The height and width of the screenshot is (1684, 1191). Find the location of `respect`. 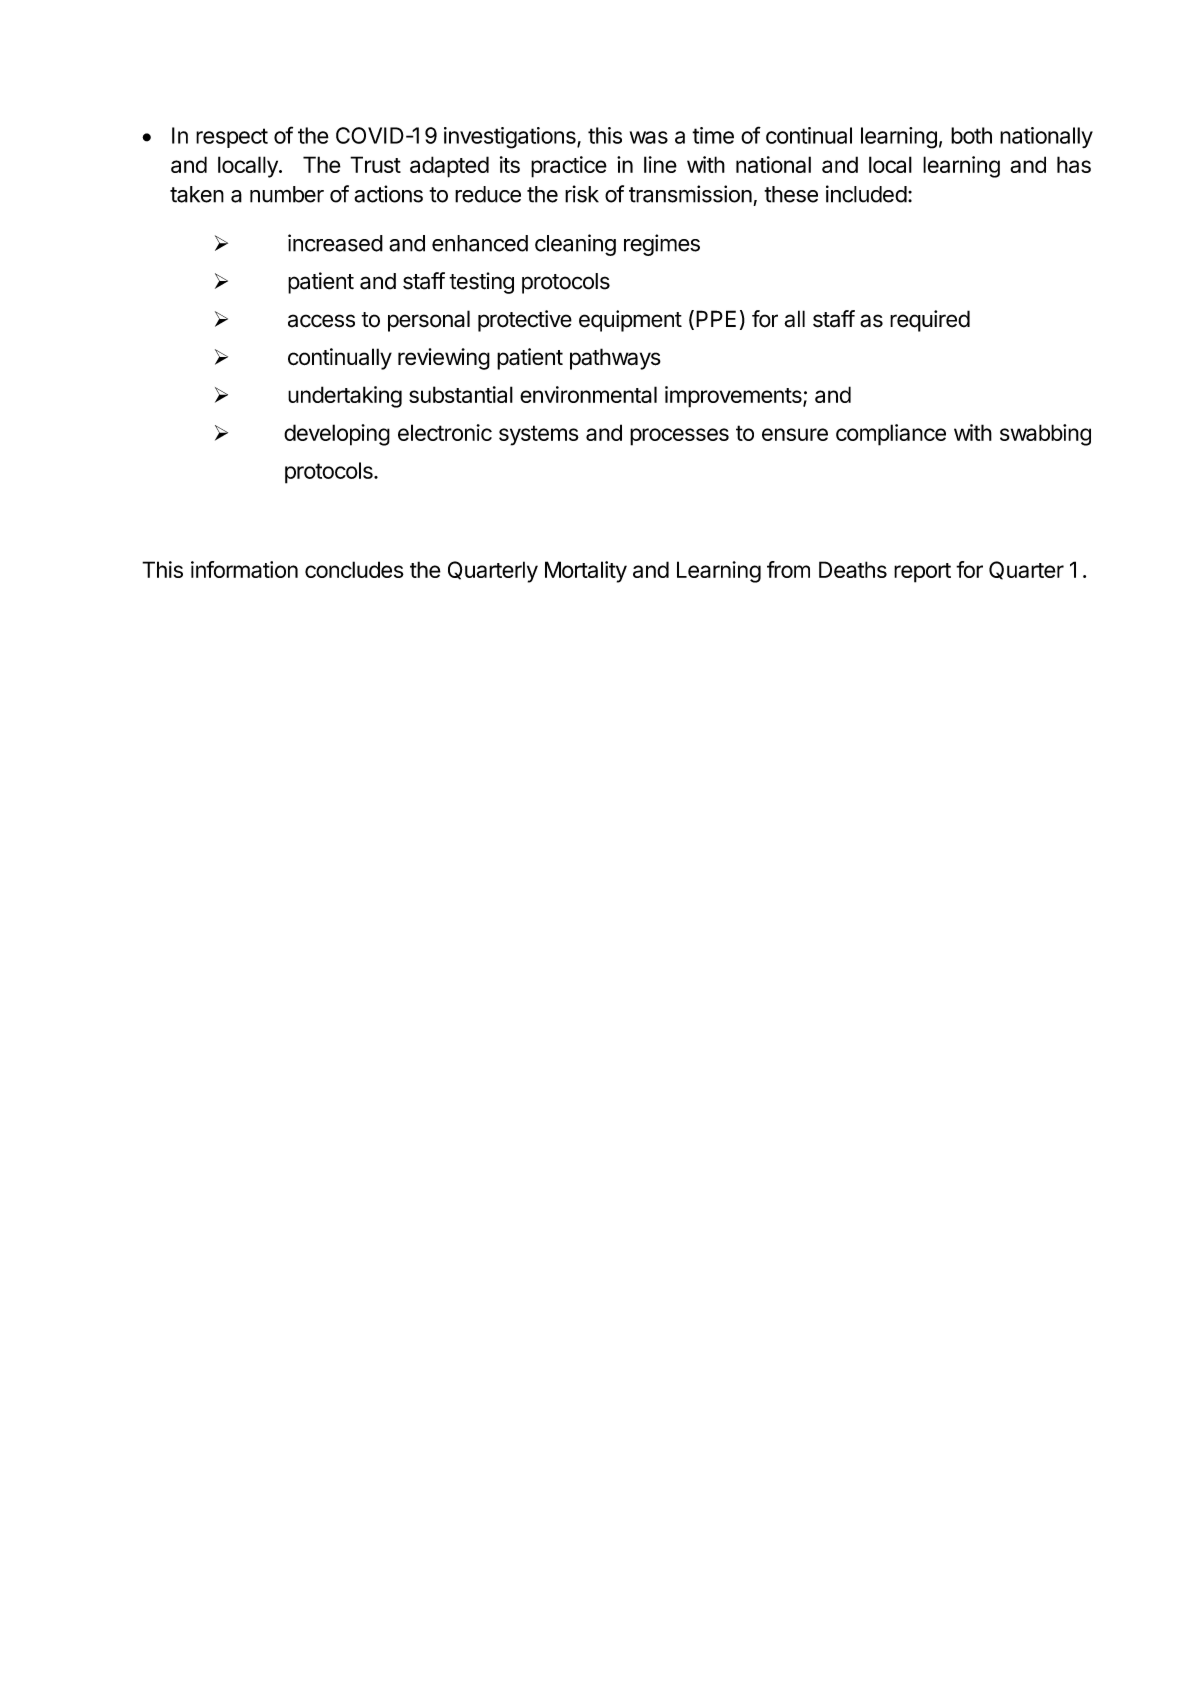

respect is located at coordinates (232, 138).
